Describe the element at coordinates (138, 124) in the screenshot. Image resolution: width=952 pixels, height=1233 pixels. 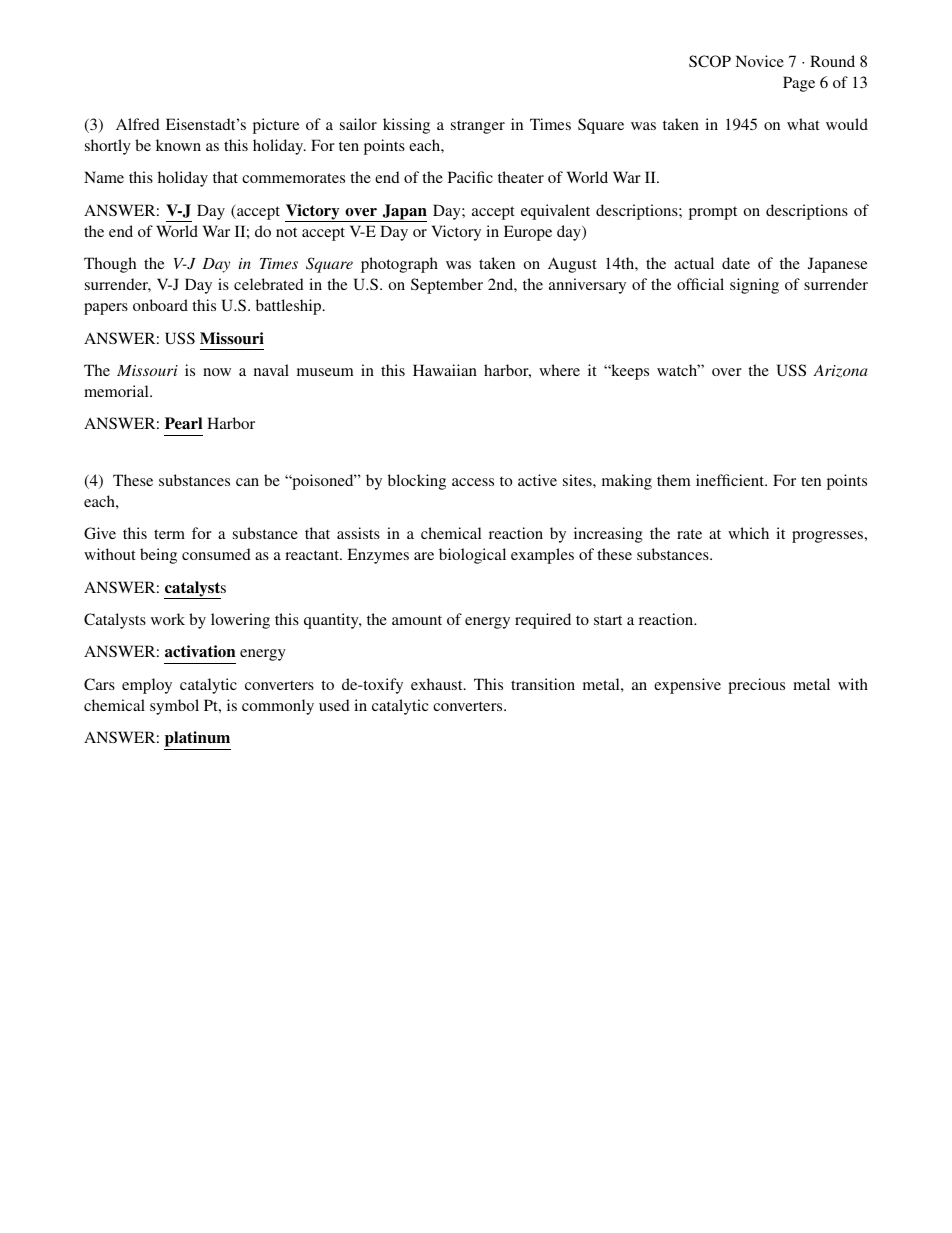
I see `Alfred` at that location.
